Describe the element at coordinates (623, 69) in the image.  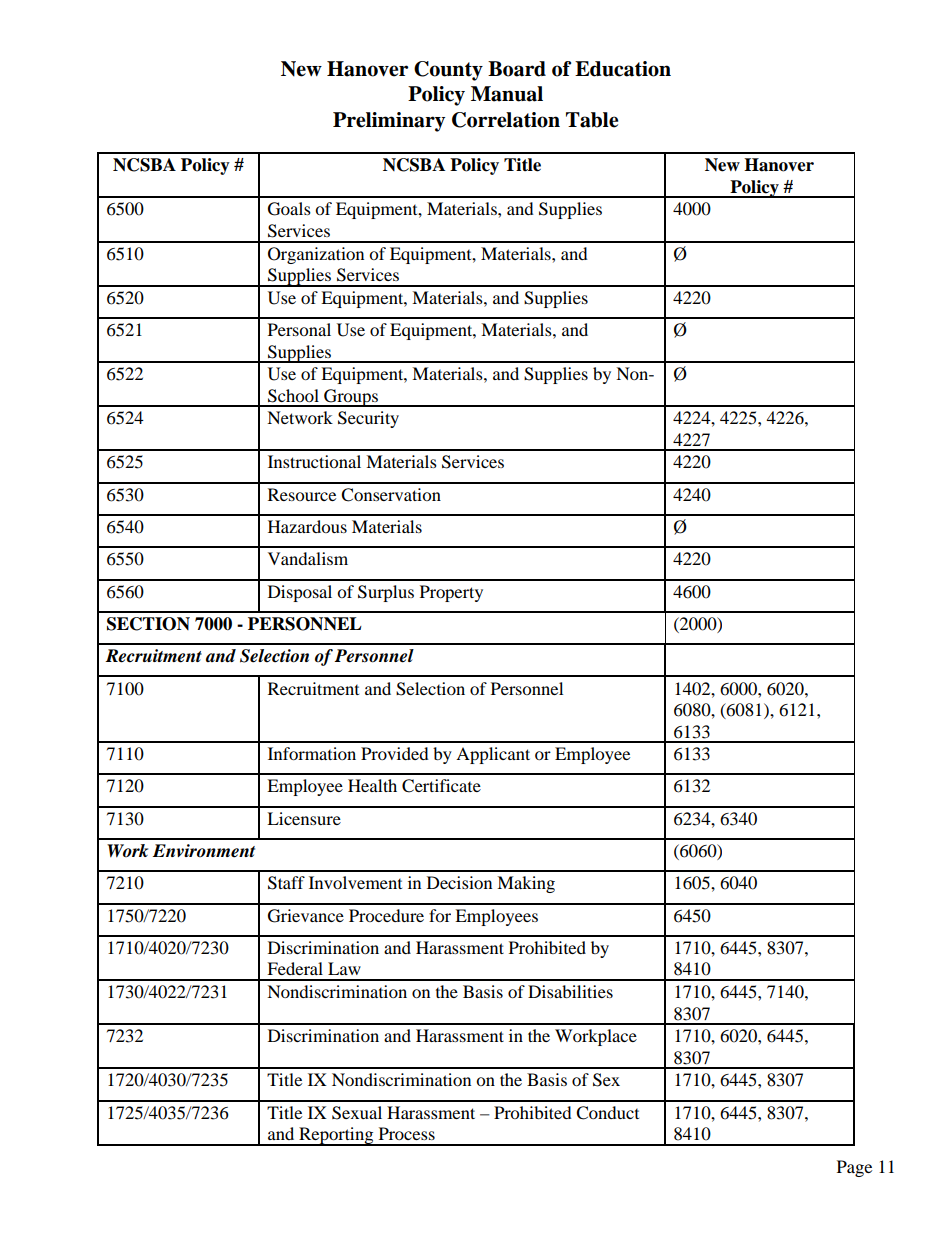
I see `Education` at that location.
